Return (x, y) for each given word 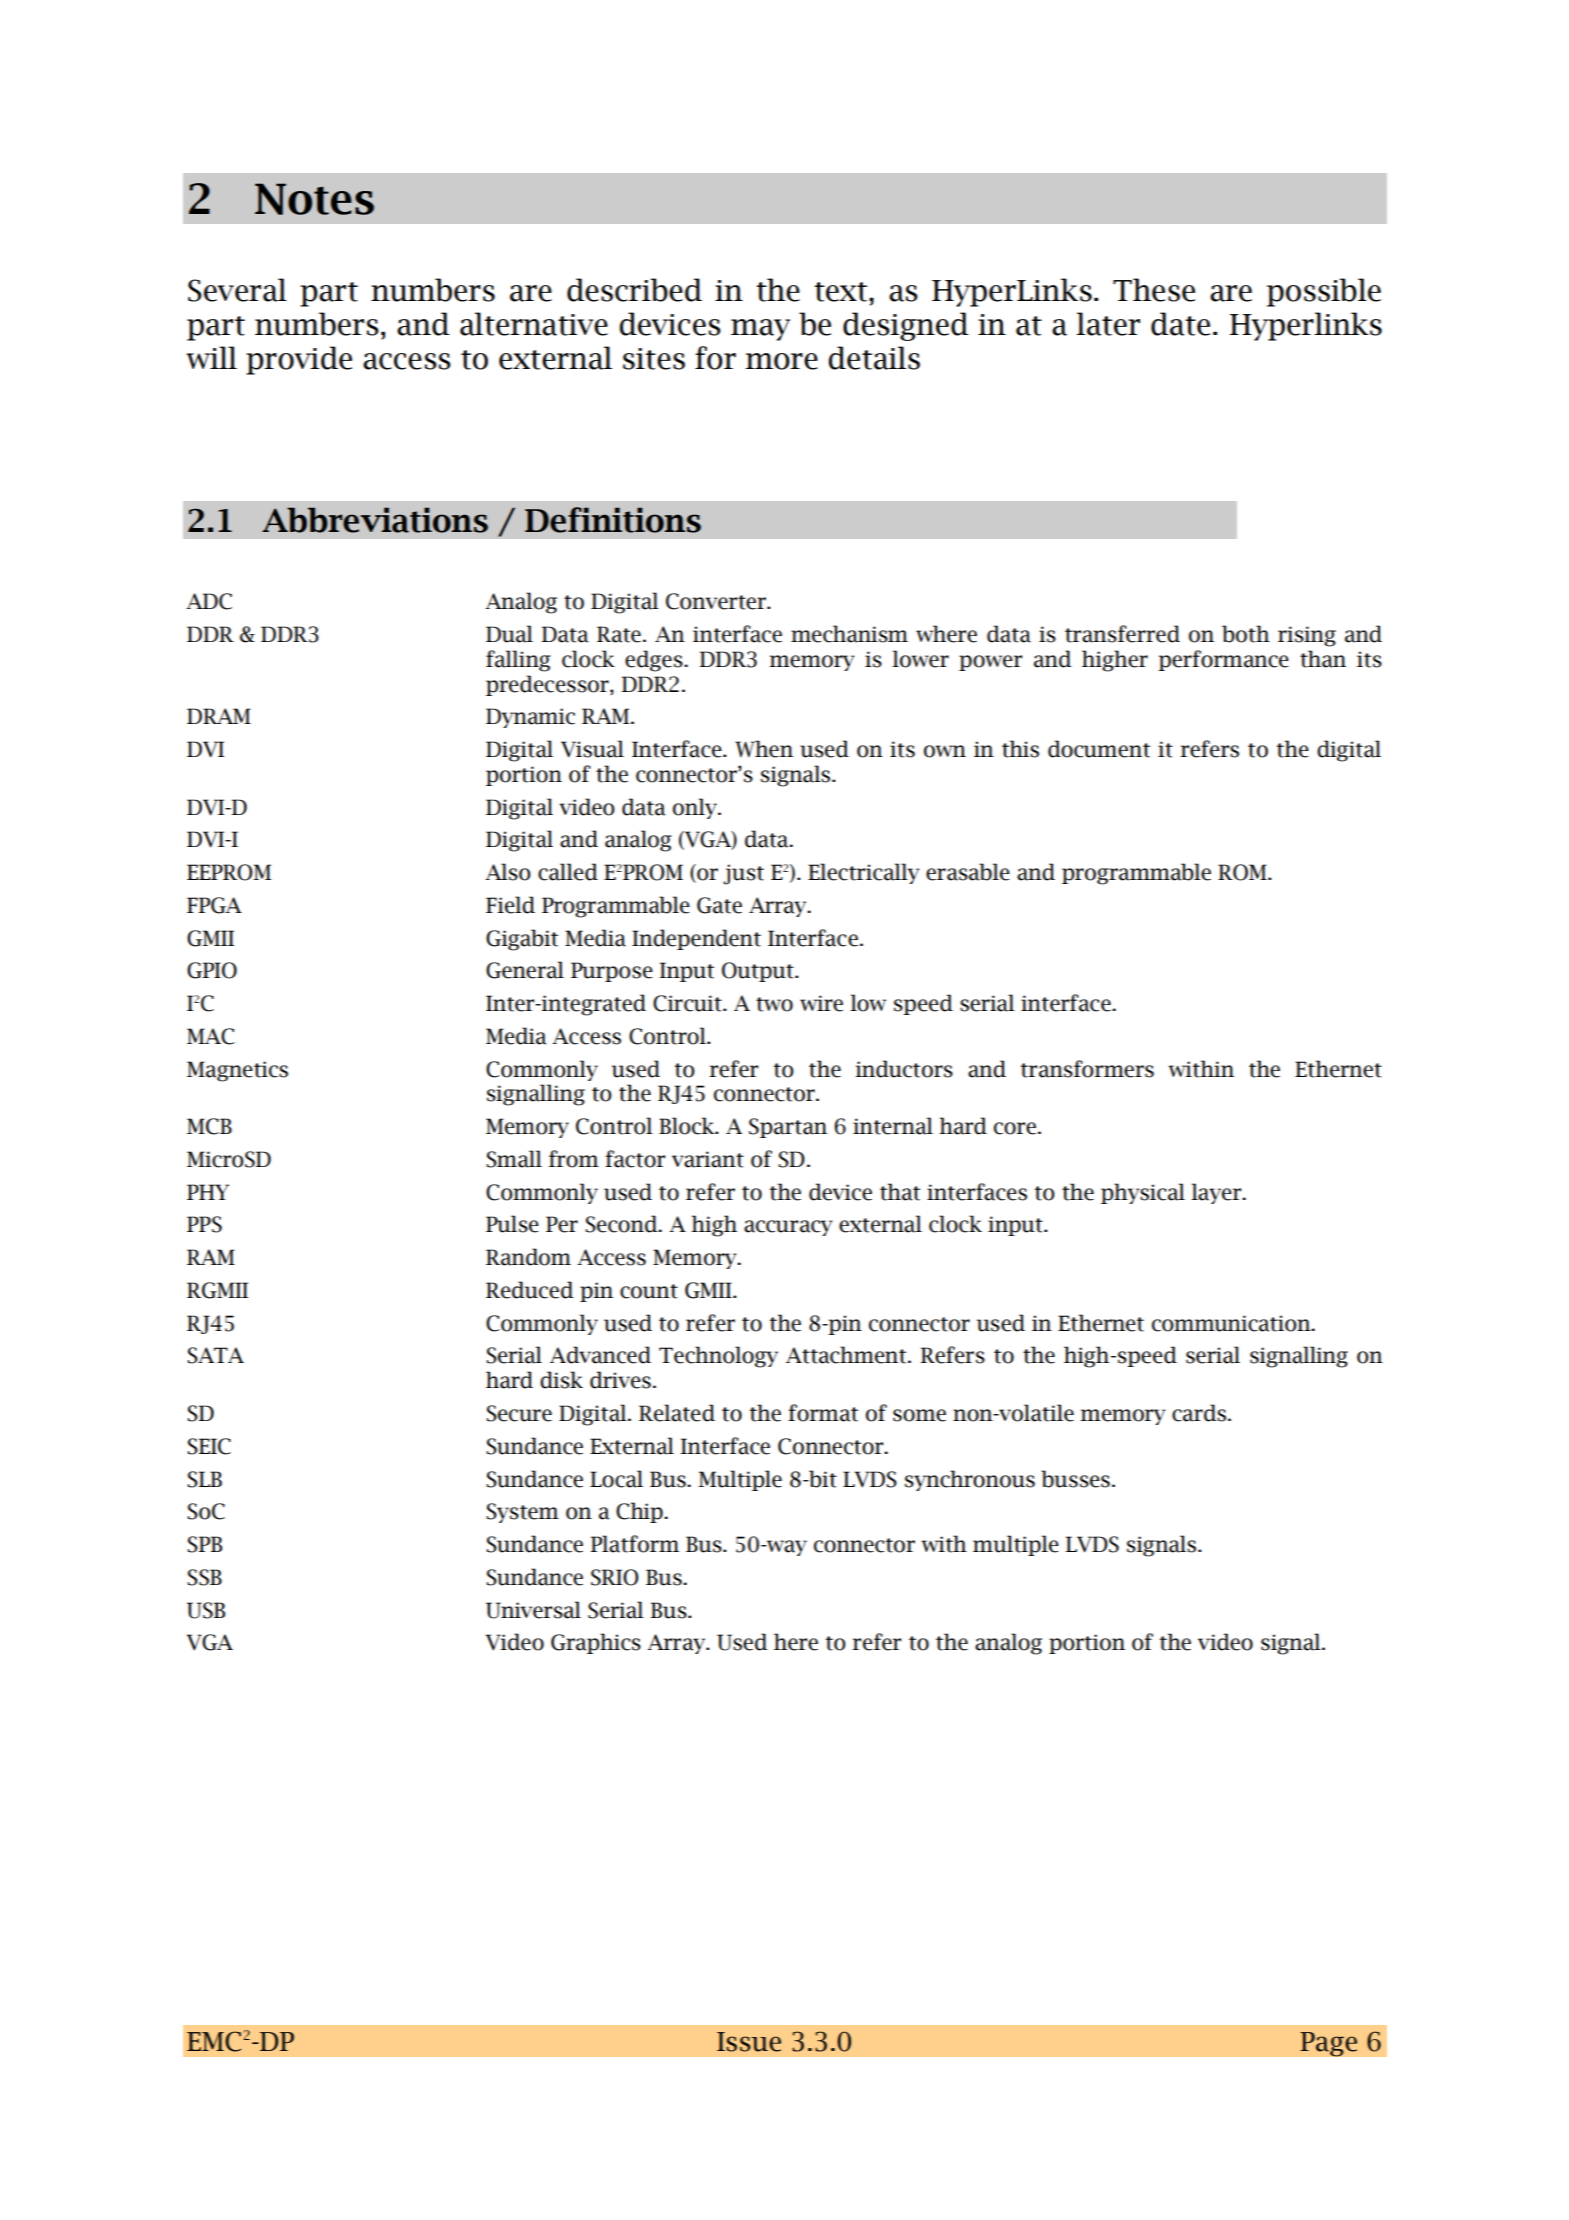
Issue (749, 2042)
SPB (204, 1544)
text (842, 292)
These (1154, 290)
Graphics (596, 1643)
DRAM (219, 716)
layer (1217, 1193)
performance (1223, 660)
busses (1075, 1479)
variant (708, 1159)
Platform (634, 1544)
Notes (314, 199)
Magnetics (237, 1071)
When (764, 749)
